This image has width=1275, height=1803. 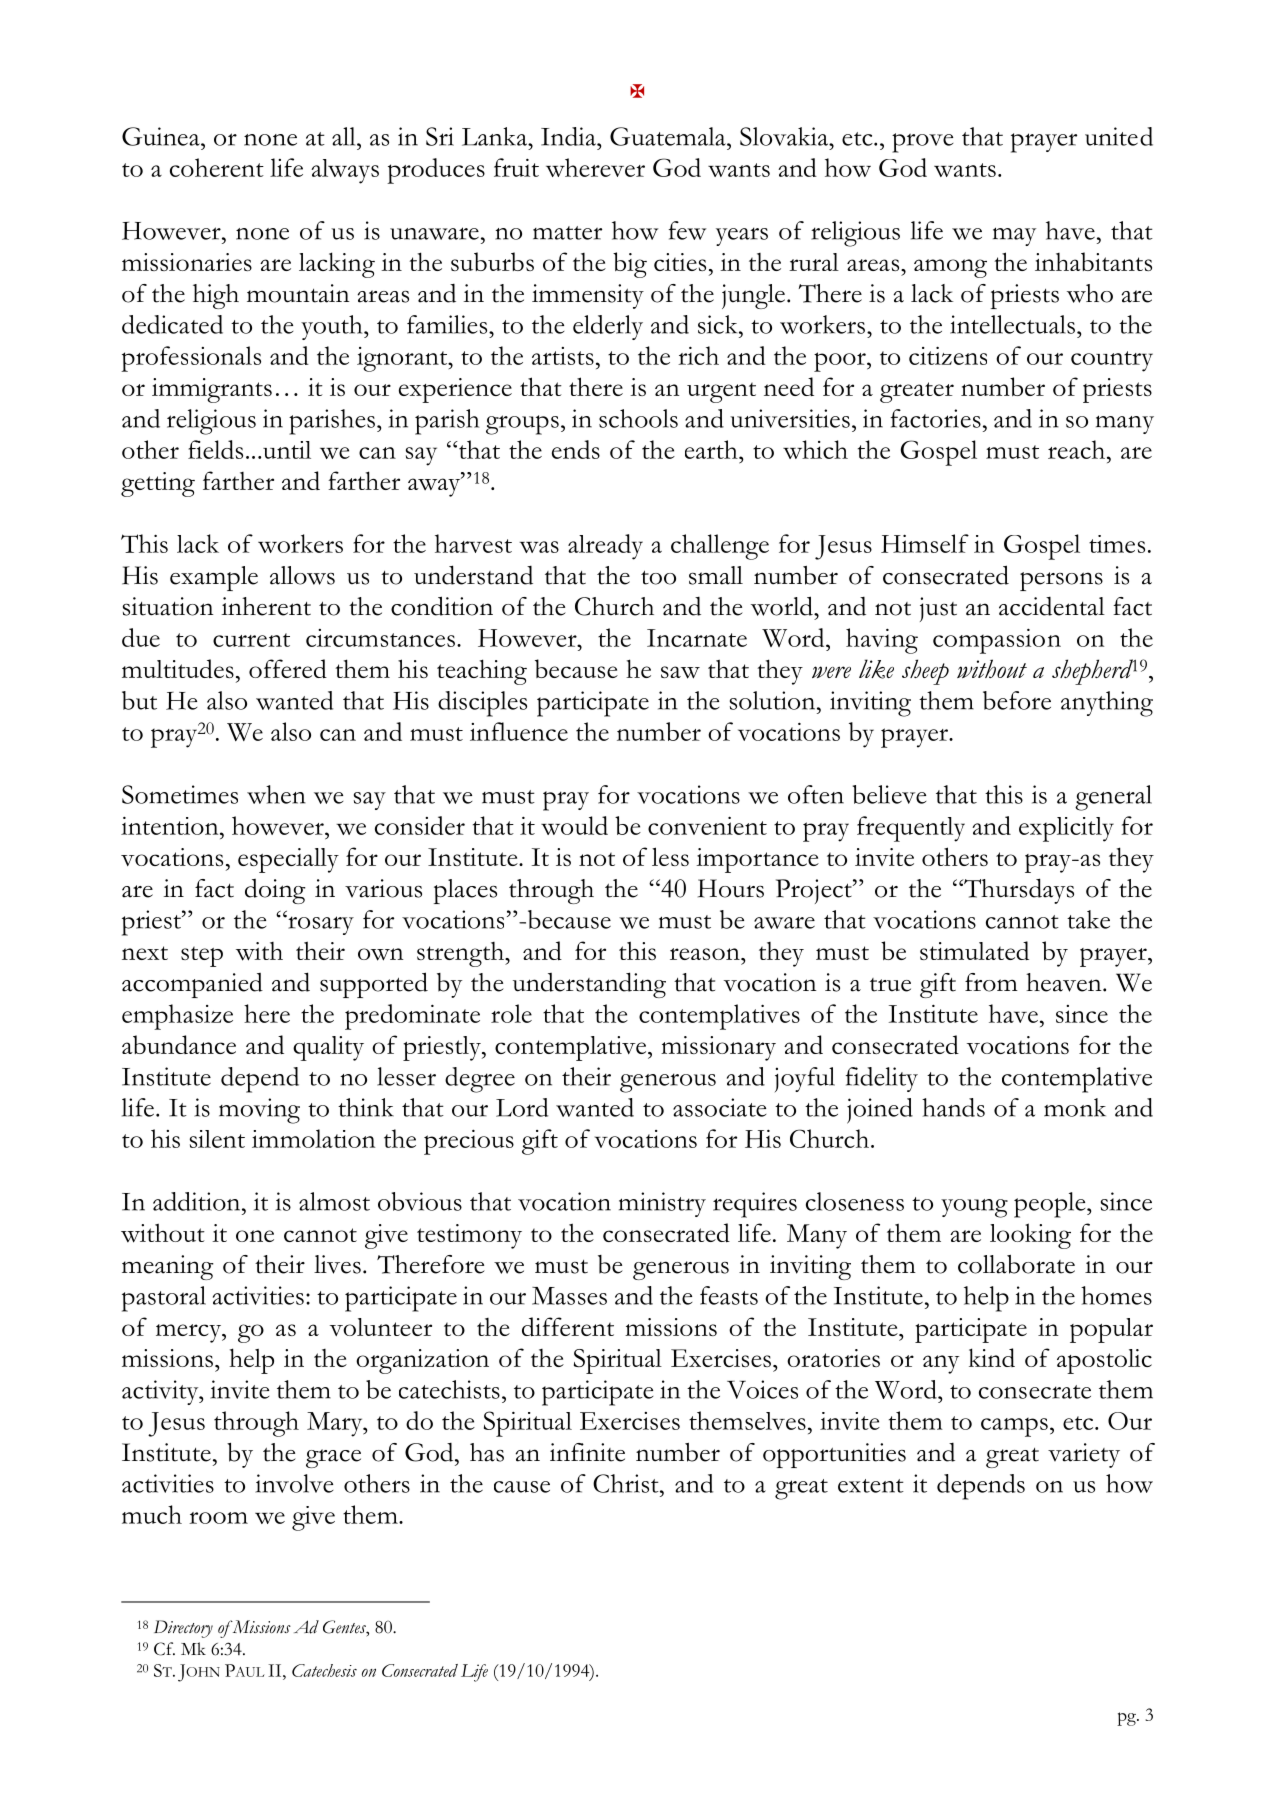 I want to click on may, so click(x=1014, y=236).
